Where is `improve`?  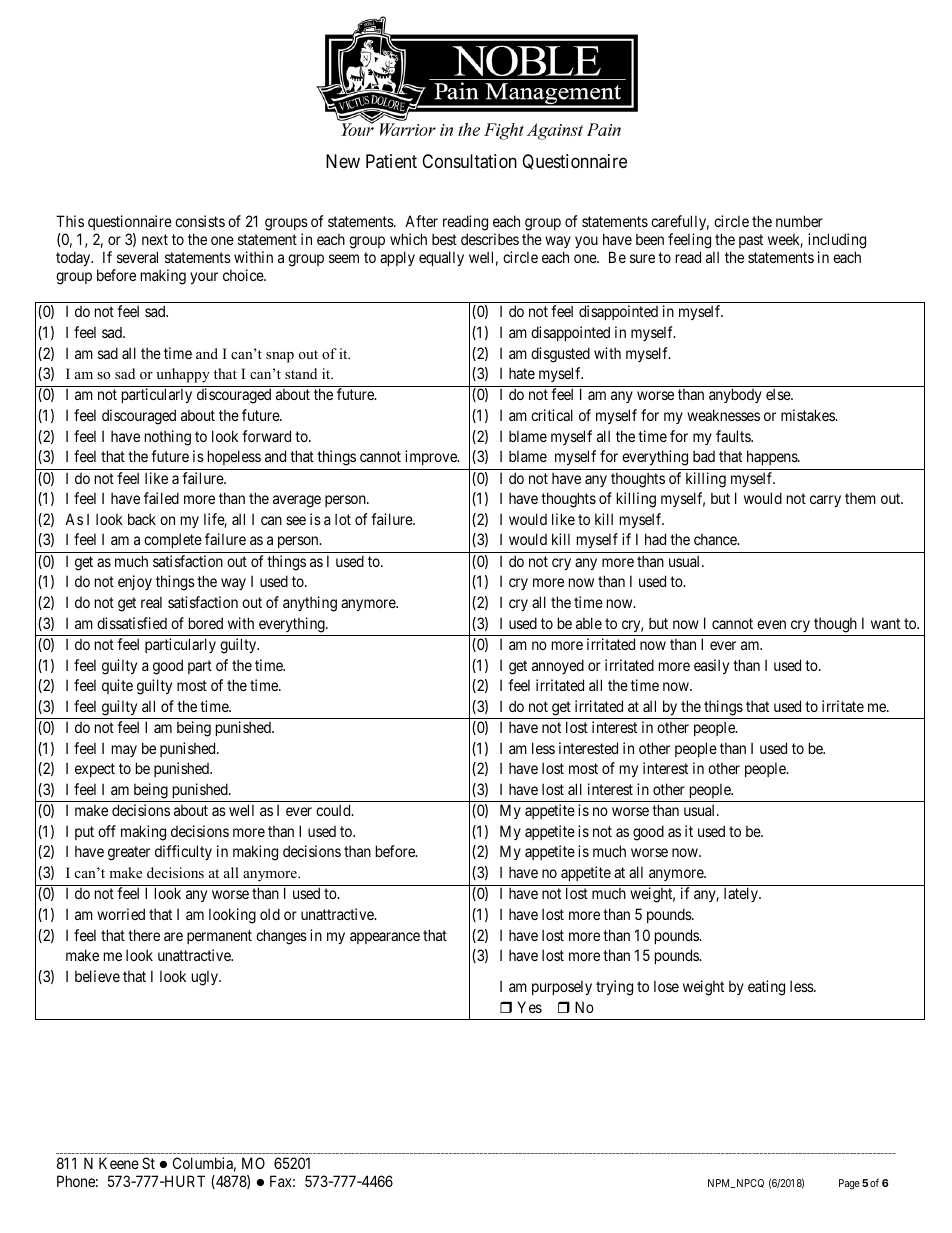 improve is located at coordinates (432, 457).
